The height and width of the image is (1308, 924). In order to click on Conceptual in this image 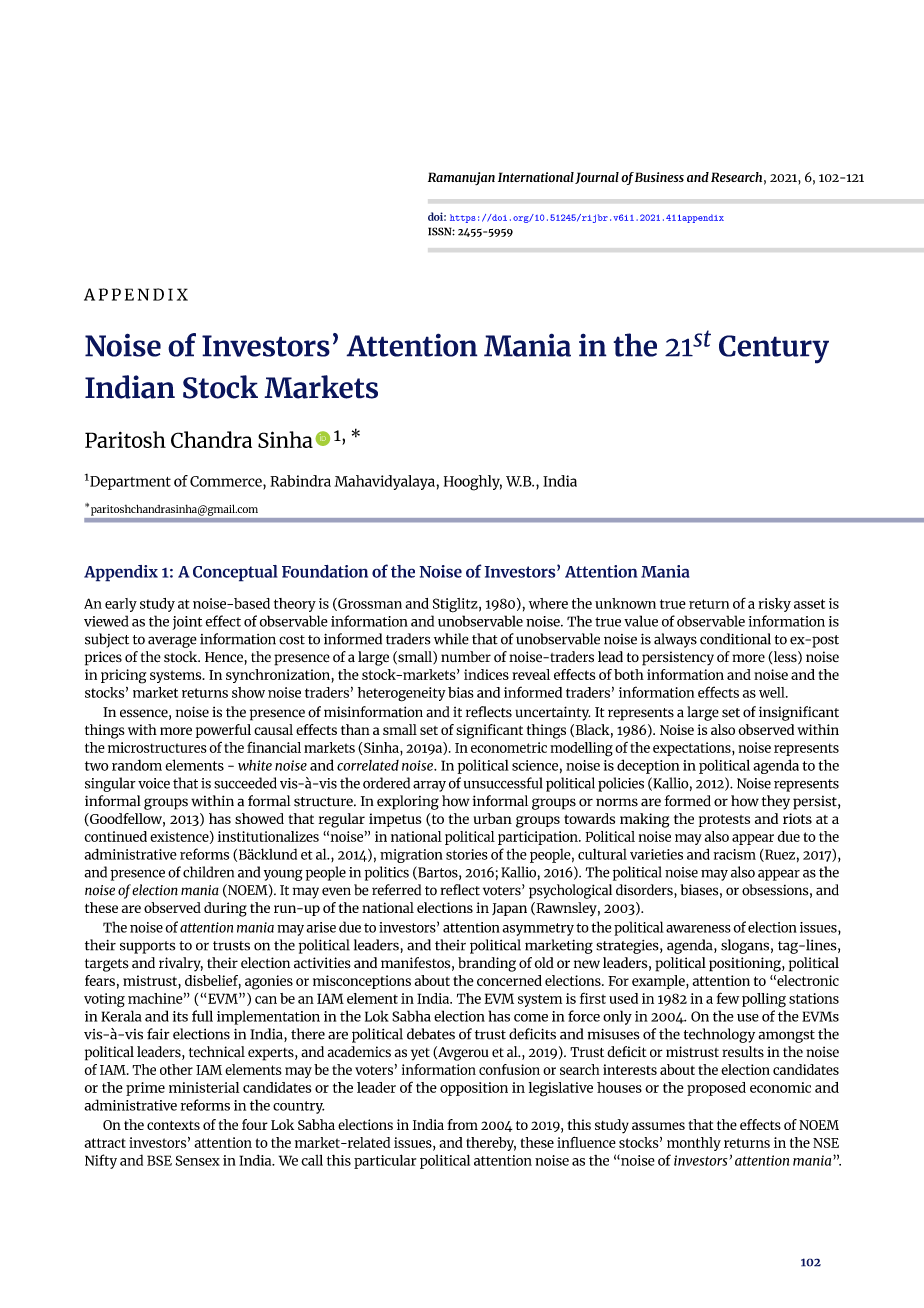, I will do `click(235, 573)`.
